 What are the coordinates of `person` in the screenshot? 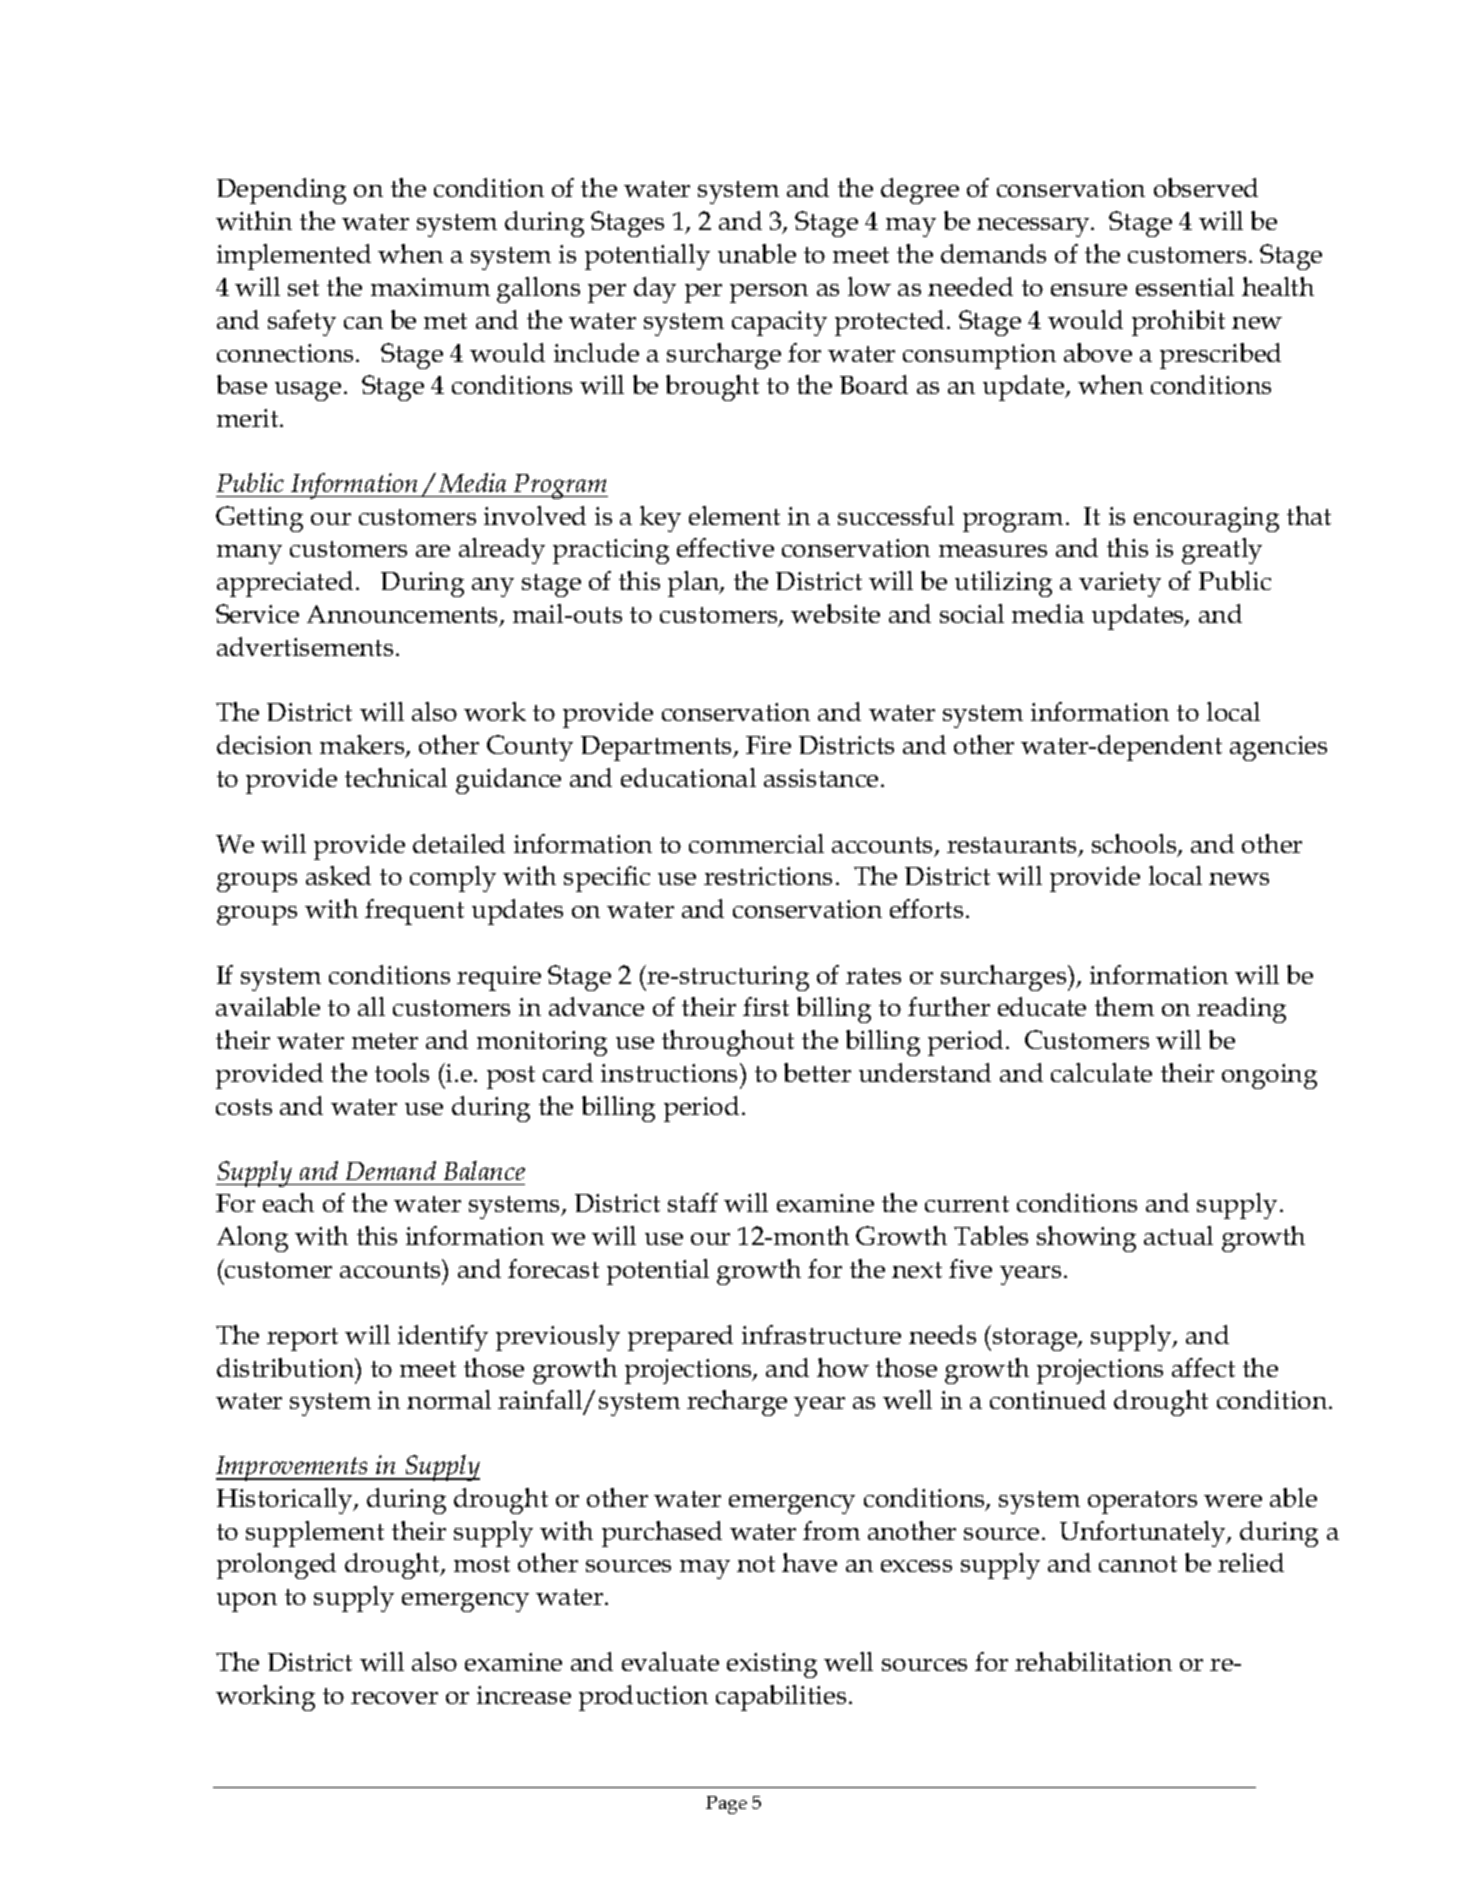 It's located at (769, 293).
